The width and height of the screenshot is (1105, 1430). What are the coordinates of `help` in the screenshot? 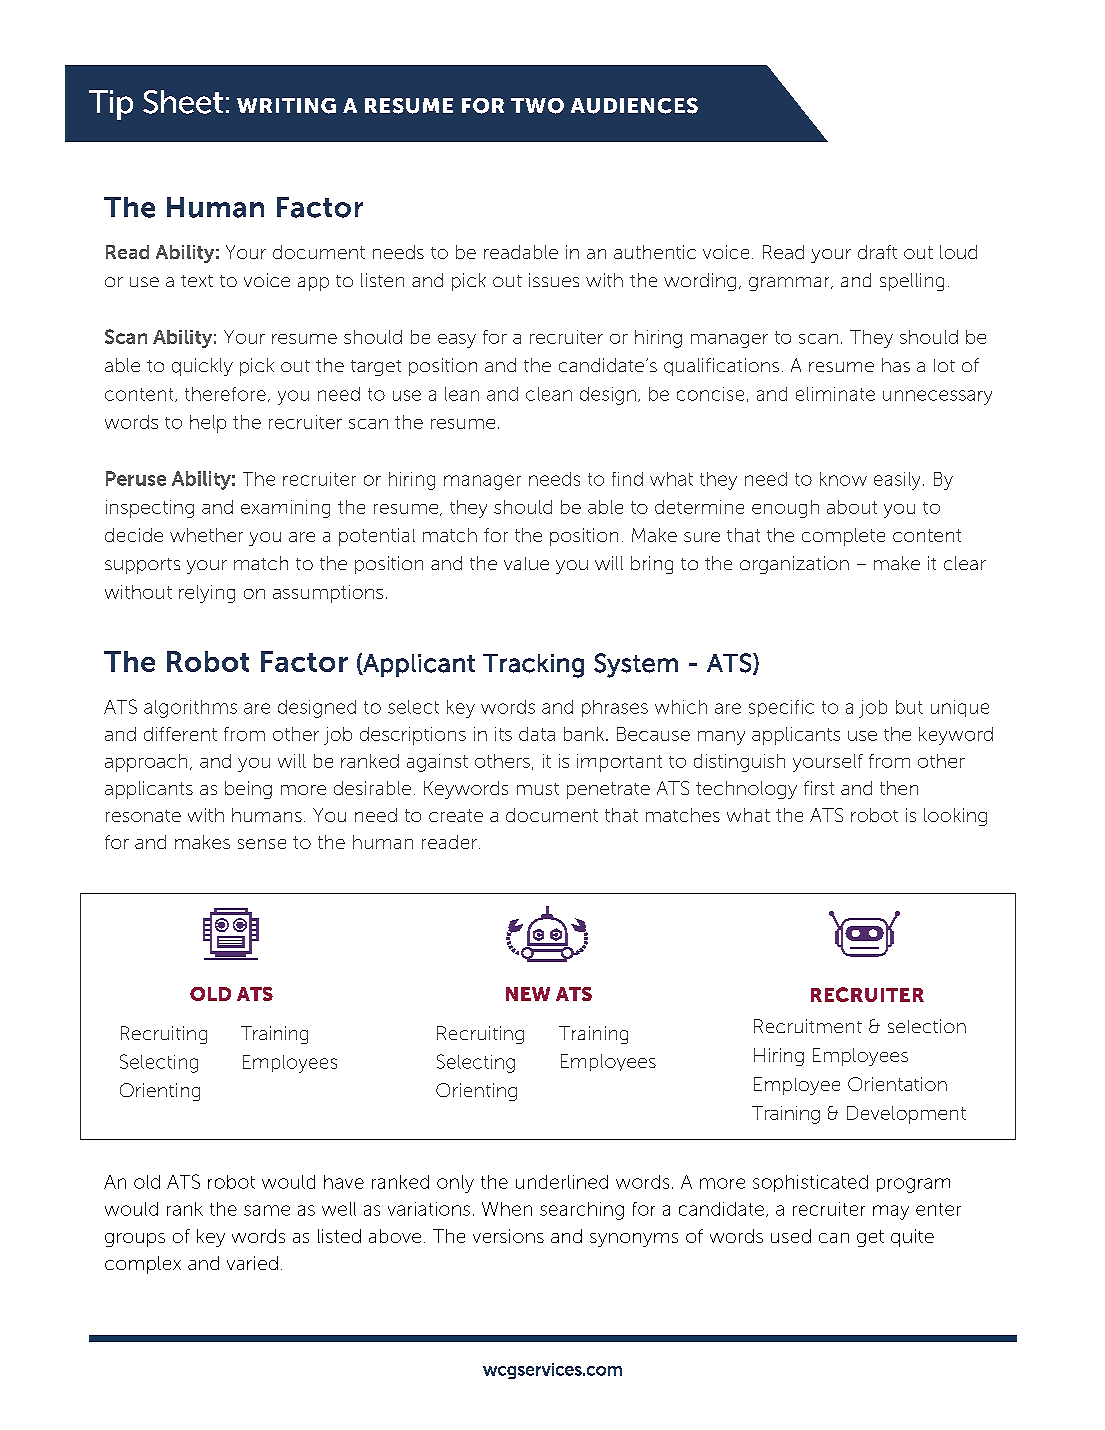 It's located at (208, 424).
